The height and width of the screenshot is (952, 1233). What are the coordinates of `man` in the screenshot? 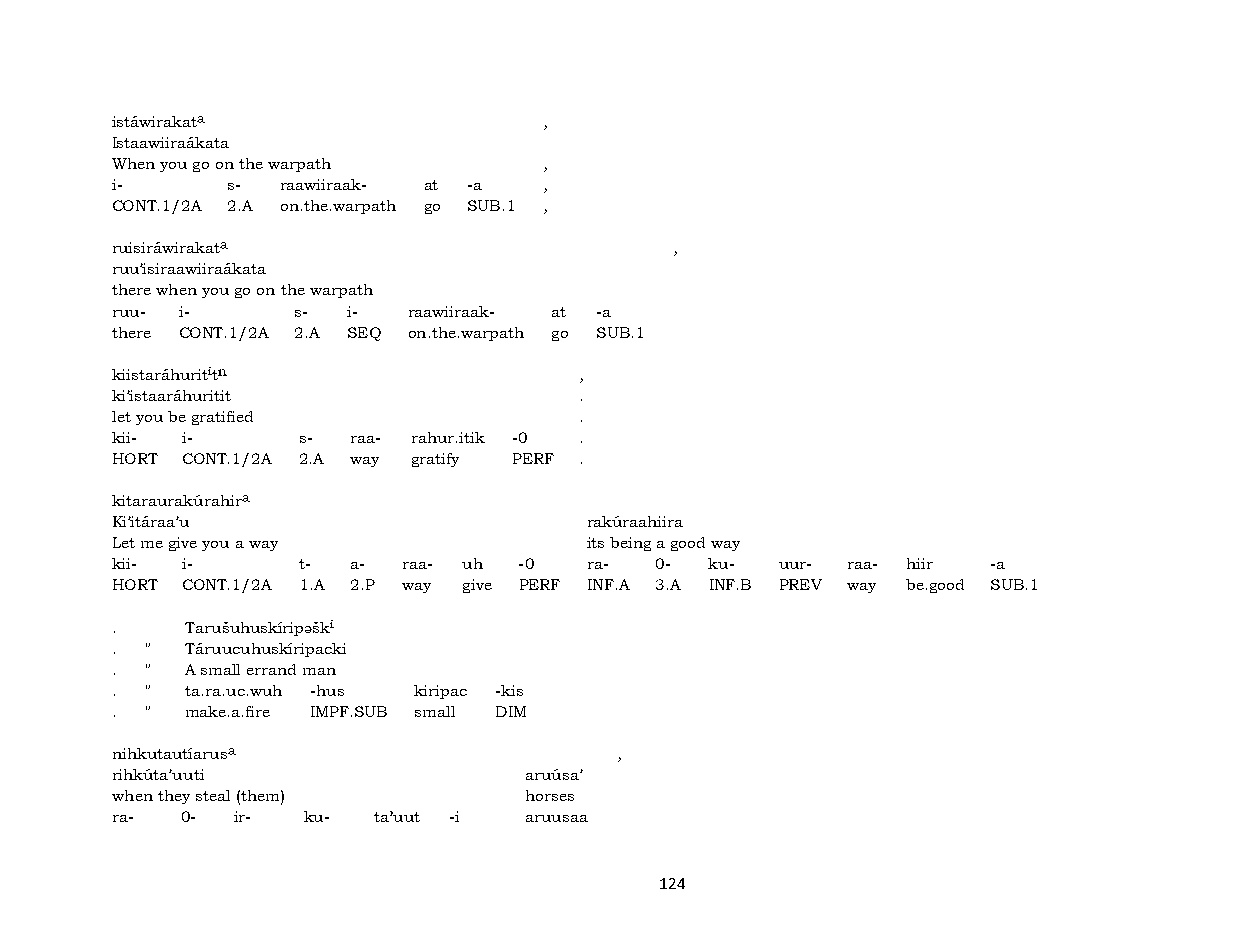 It's located at (319, 671).
